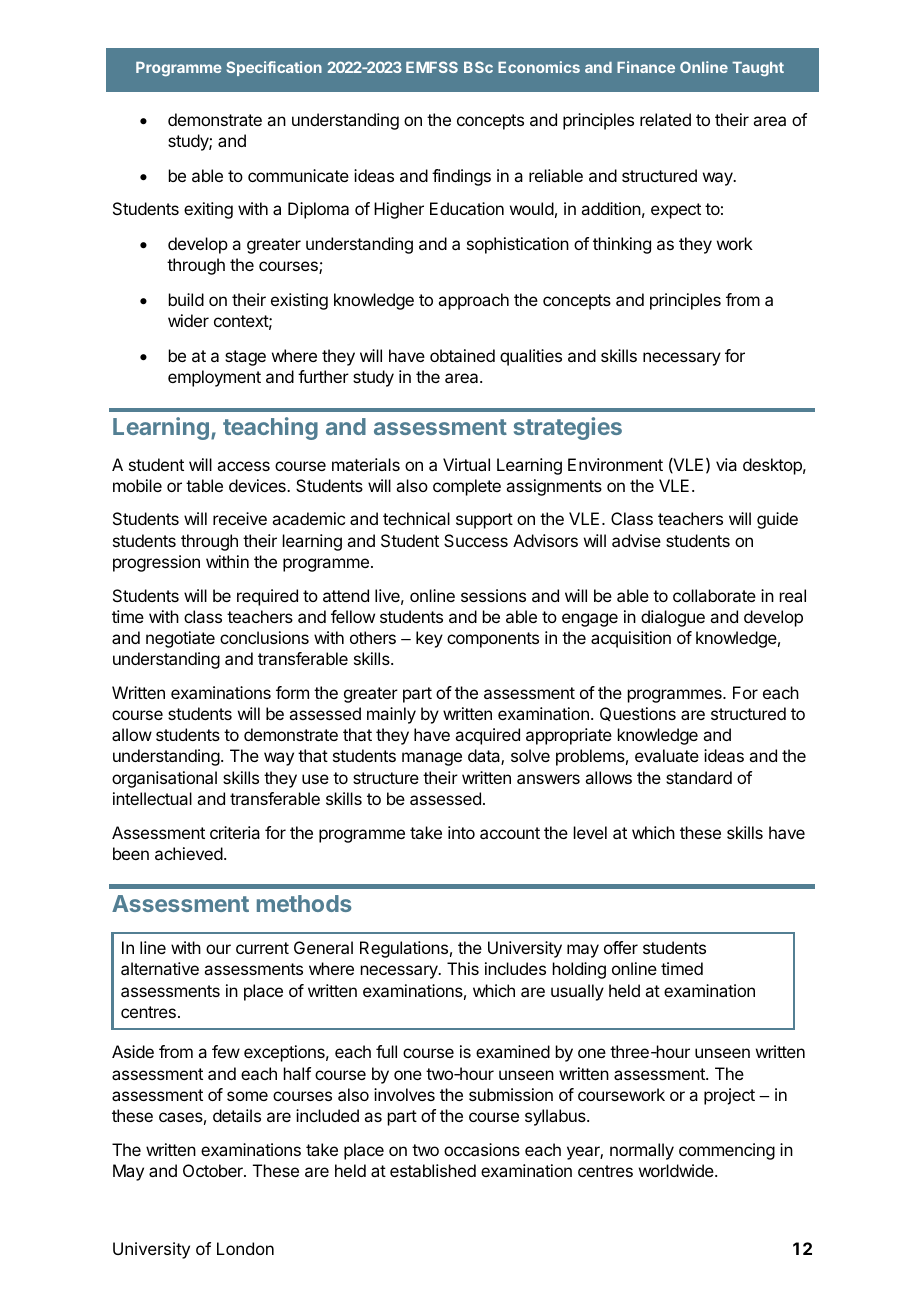  I want to click on established, so click(433, 1170).
